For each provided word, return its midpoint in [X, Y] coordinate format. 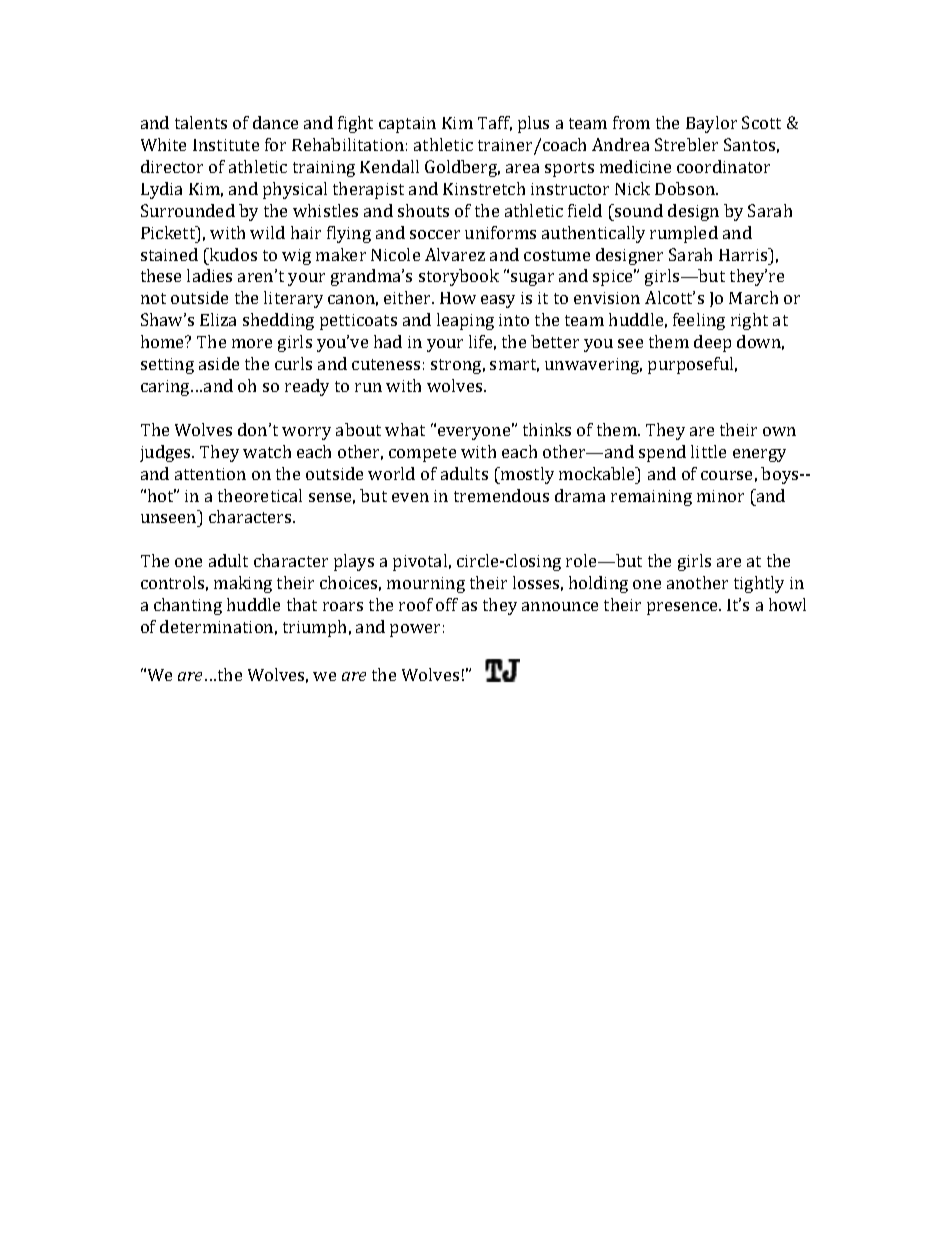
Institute [226, 145]
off [447, 604]
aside [219, 363]
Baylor [711, 124]
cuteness [386, 364]
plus [533, 124]
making [243, 584]
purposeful [692, 365]
